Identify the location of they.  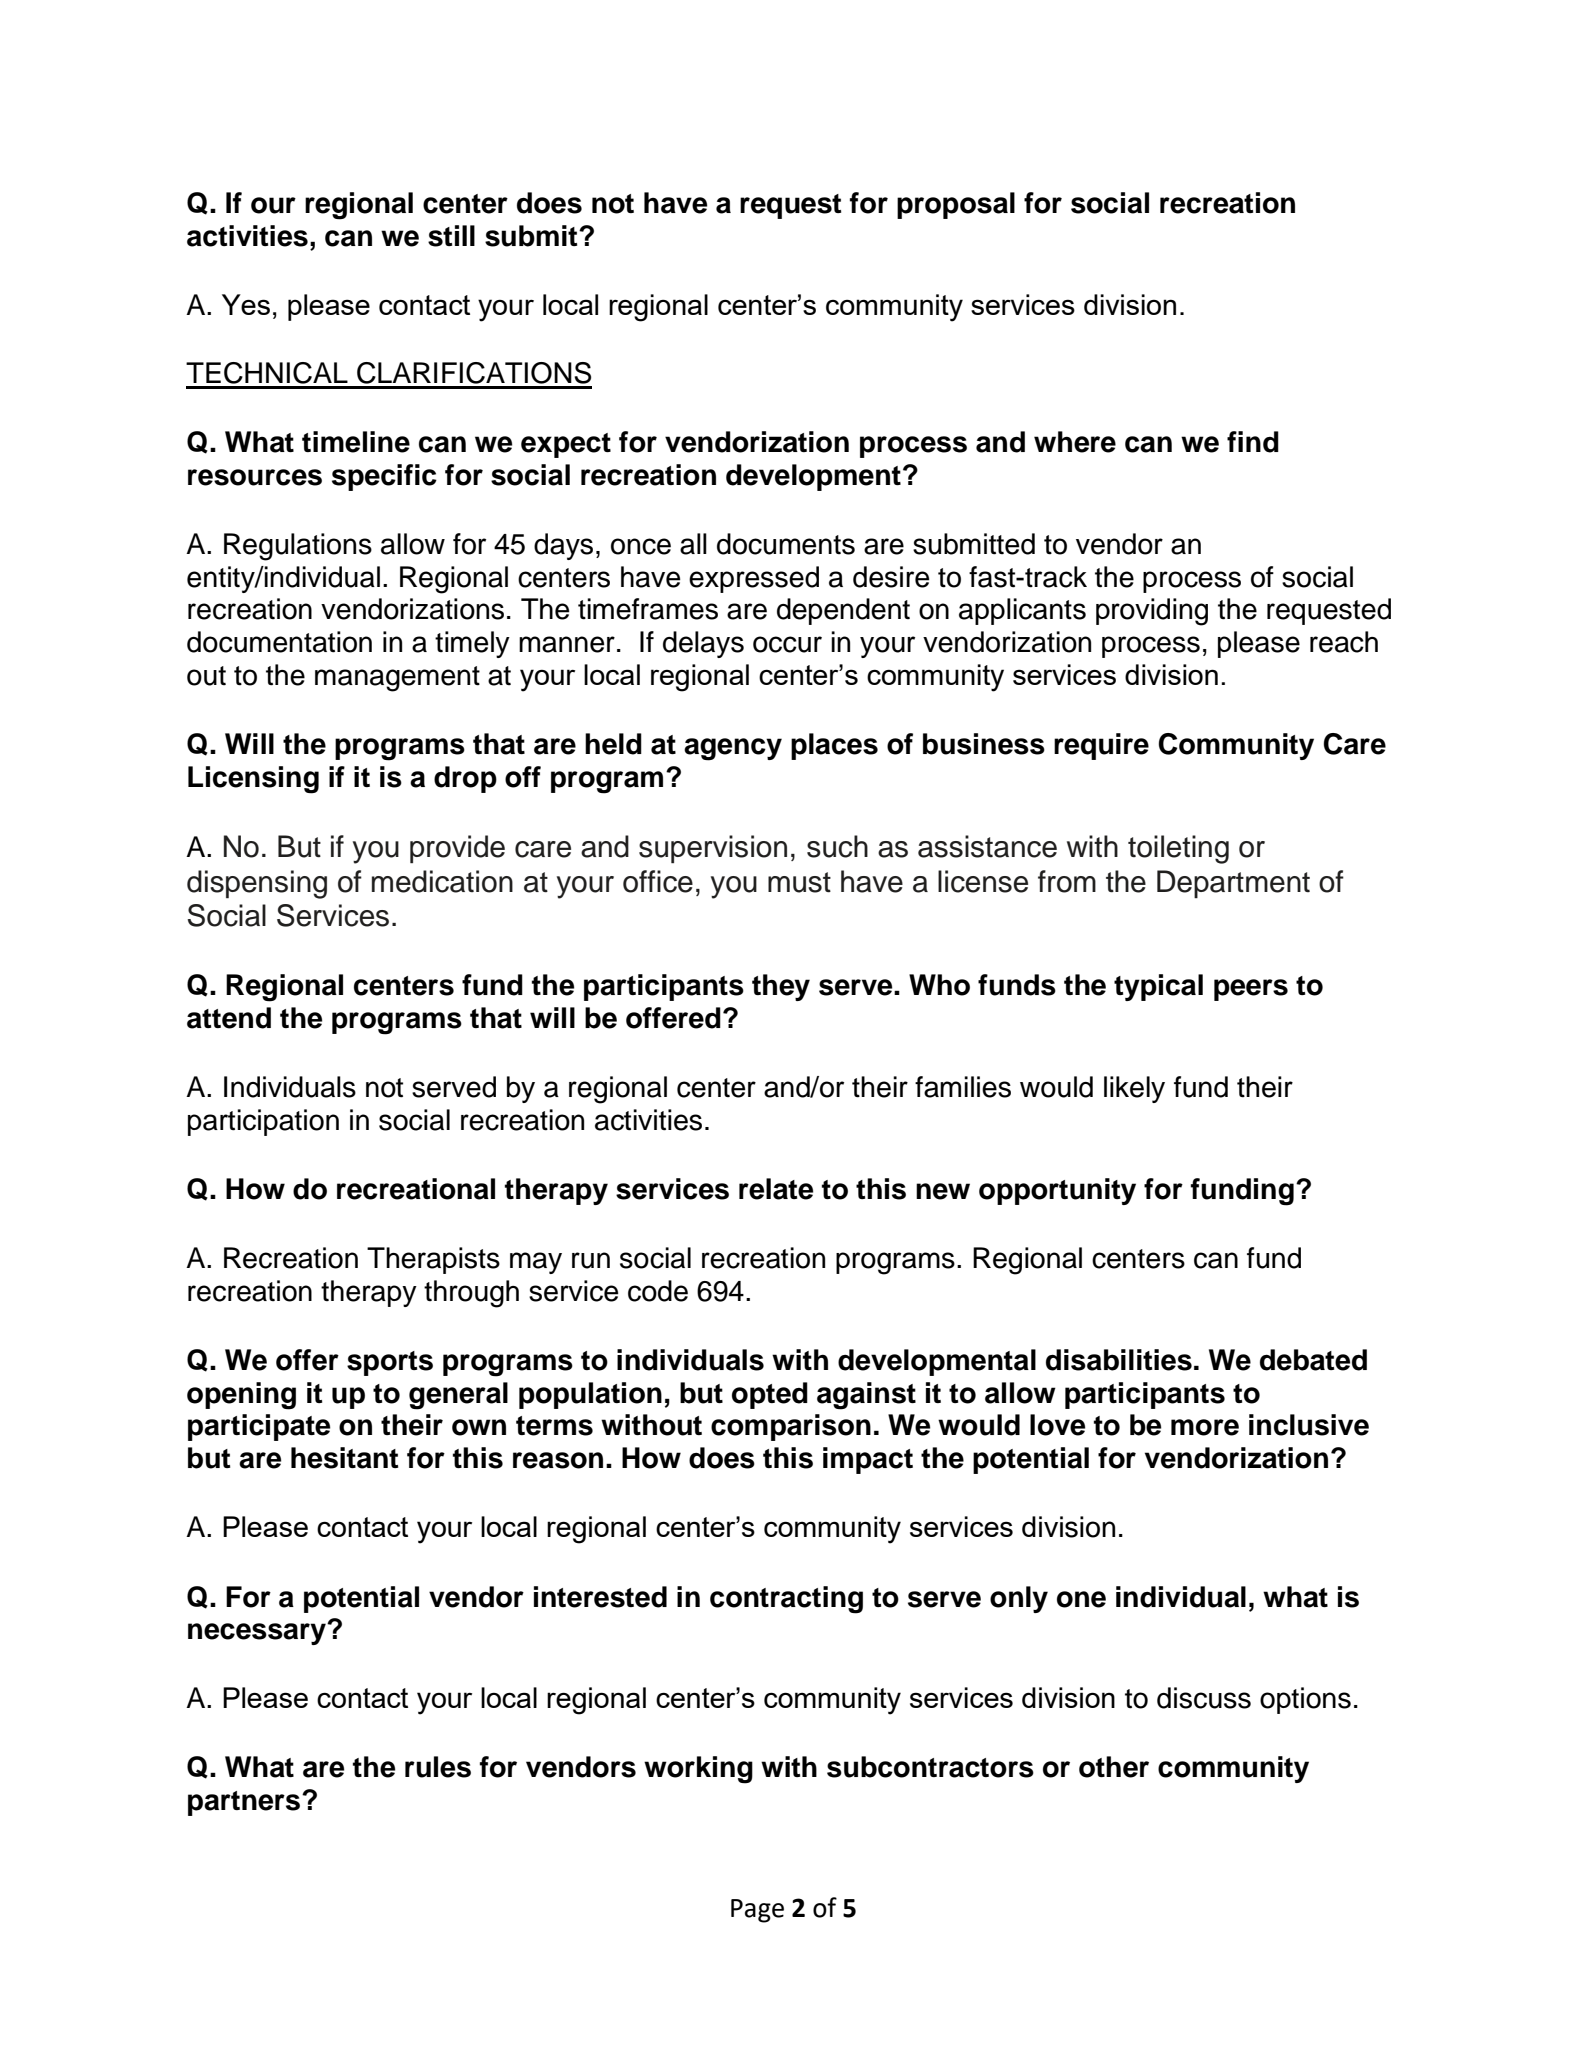
(781, 987).
